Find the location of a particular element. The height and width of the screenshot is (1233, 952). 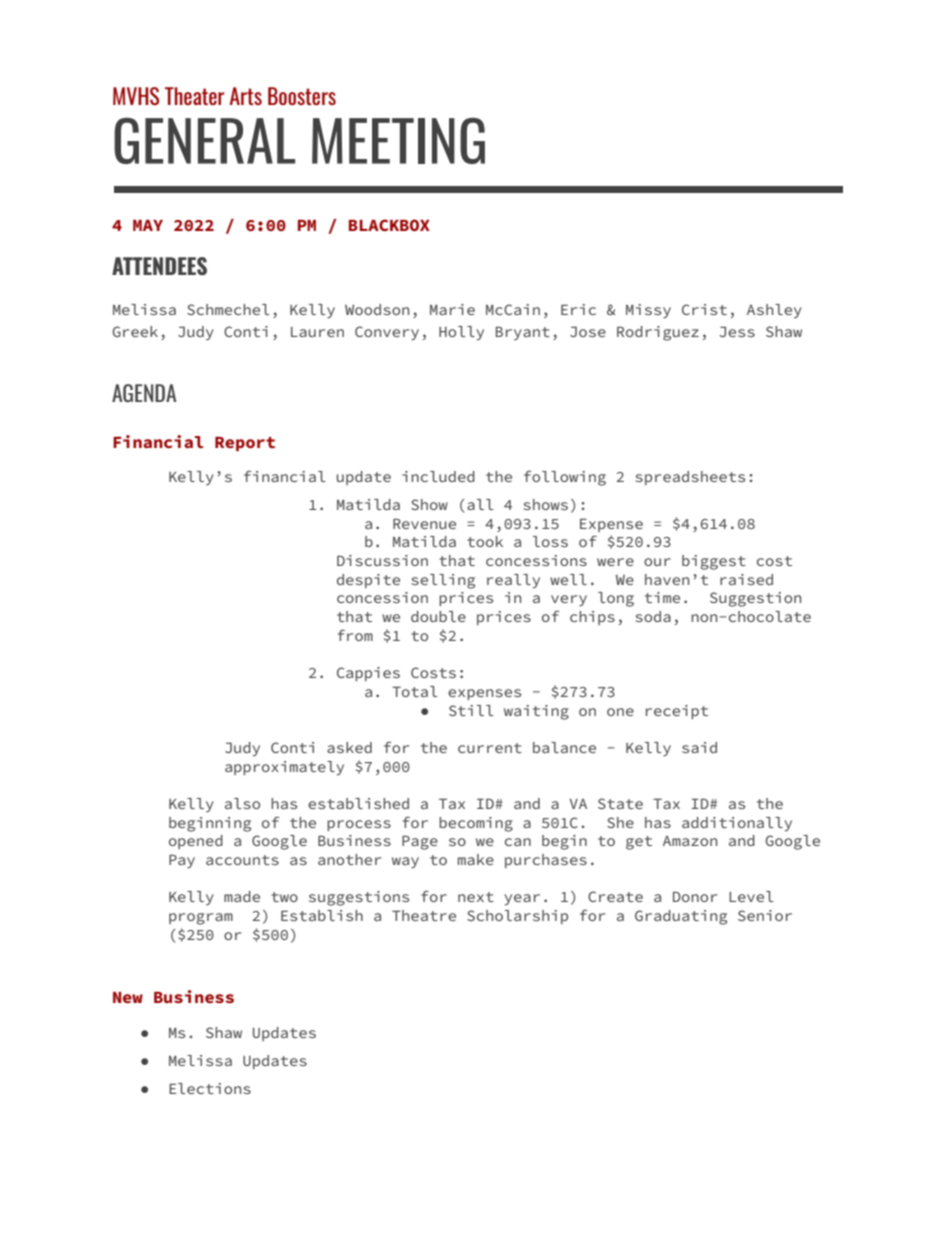

MEETING is located at coordinates (398, 141).
